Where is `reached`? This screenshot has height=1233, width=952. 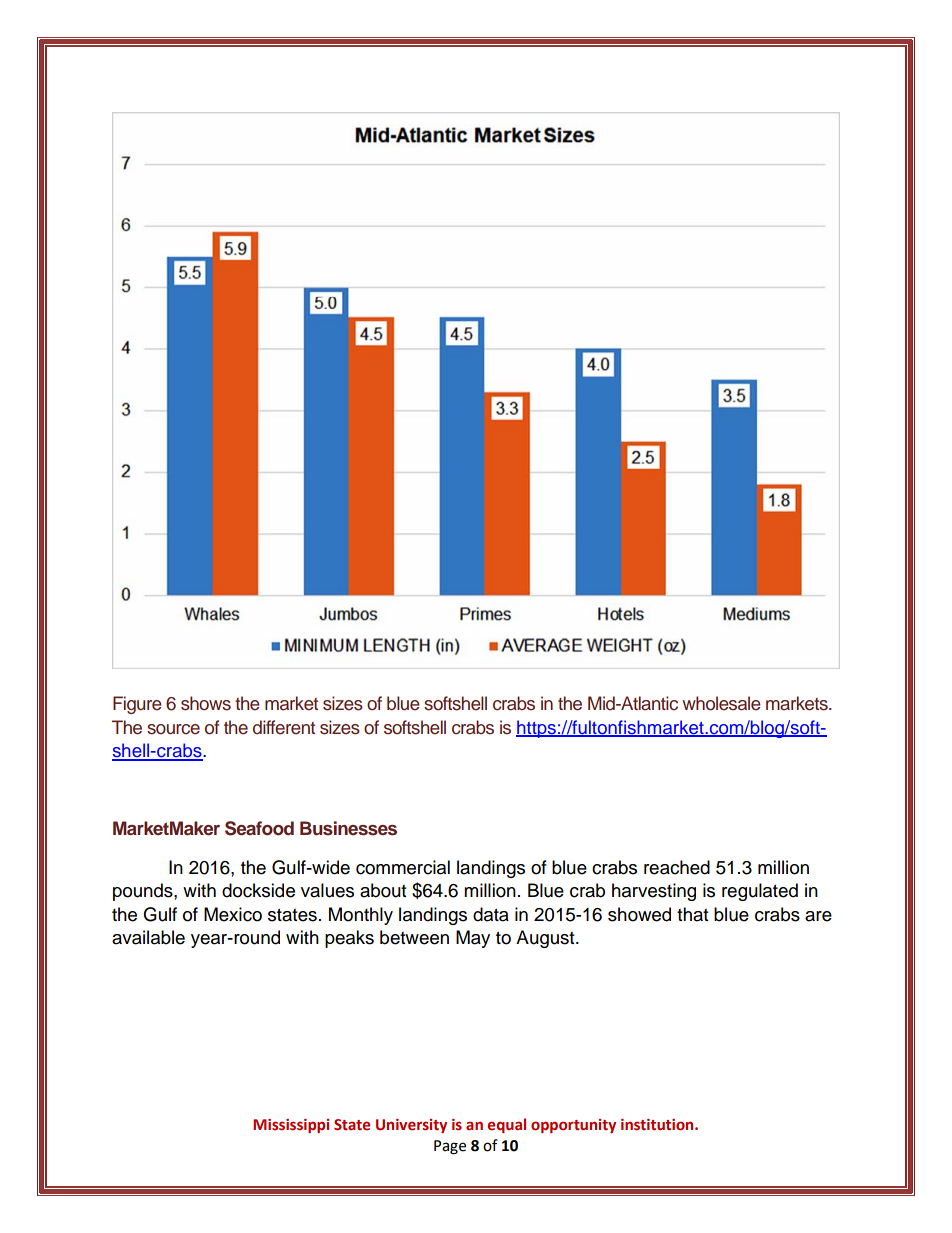 reached is located at coordinates (677, 867).
